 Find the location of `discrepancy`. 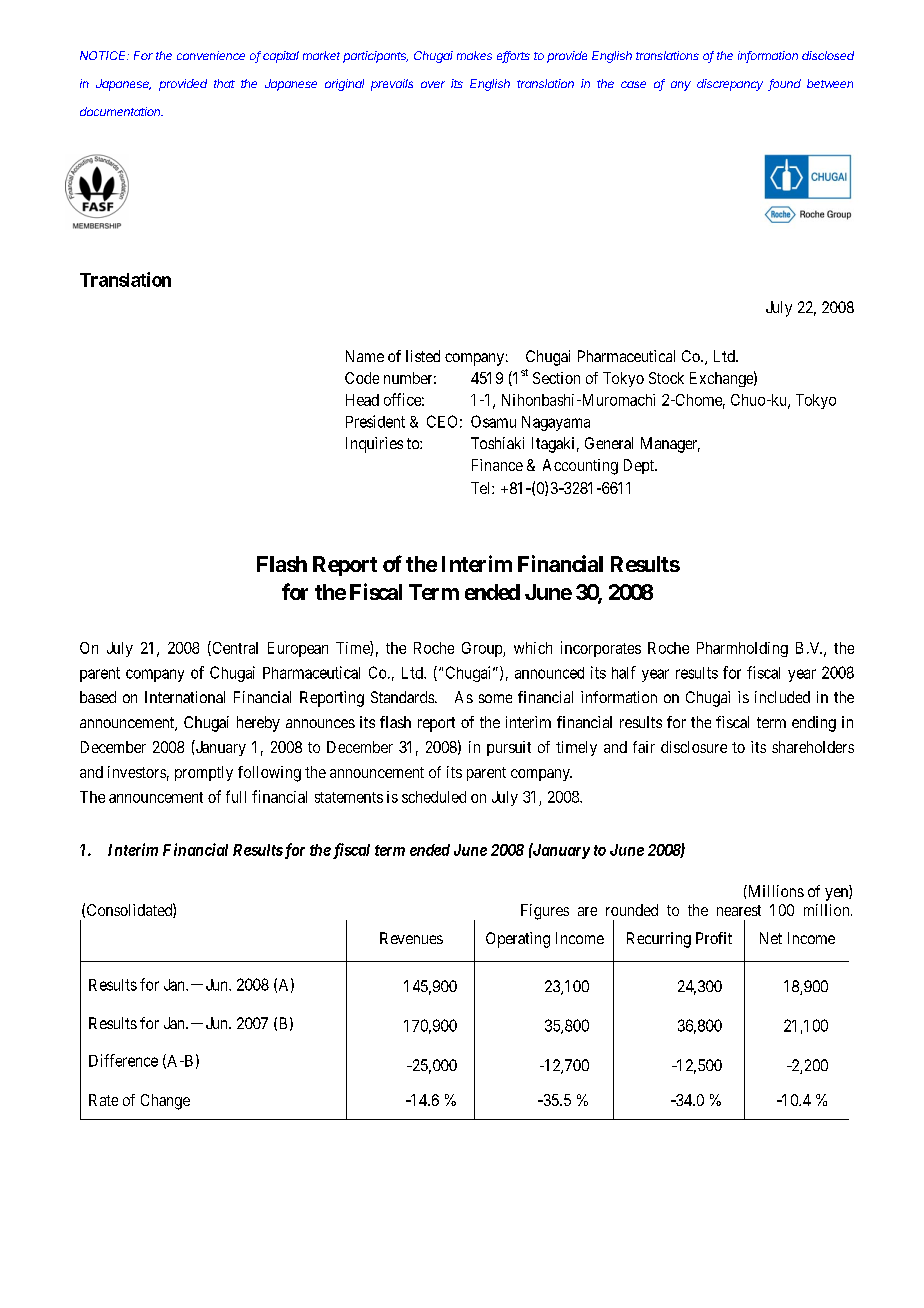

discrepancy is located at coordinates (730, 85).
